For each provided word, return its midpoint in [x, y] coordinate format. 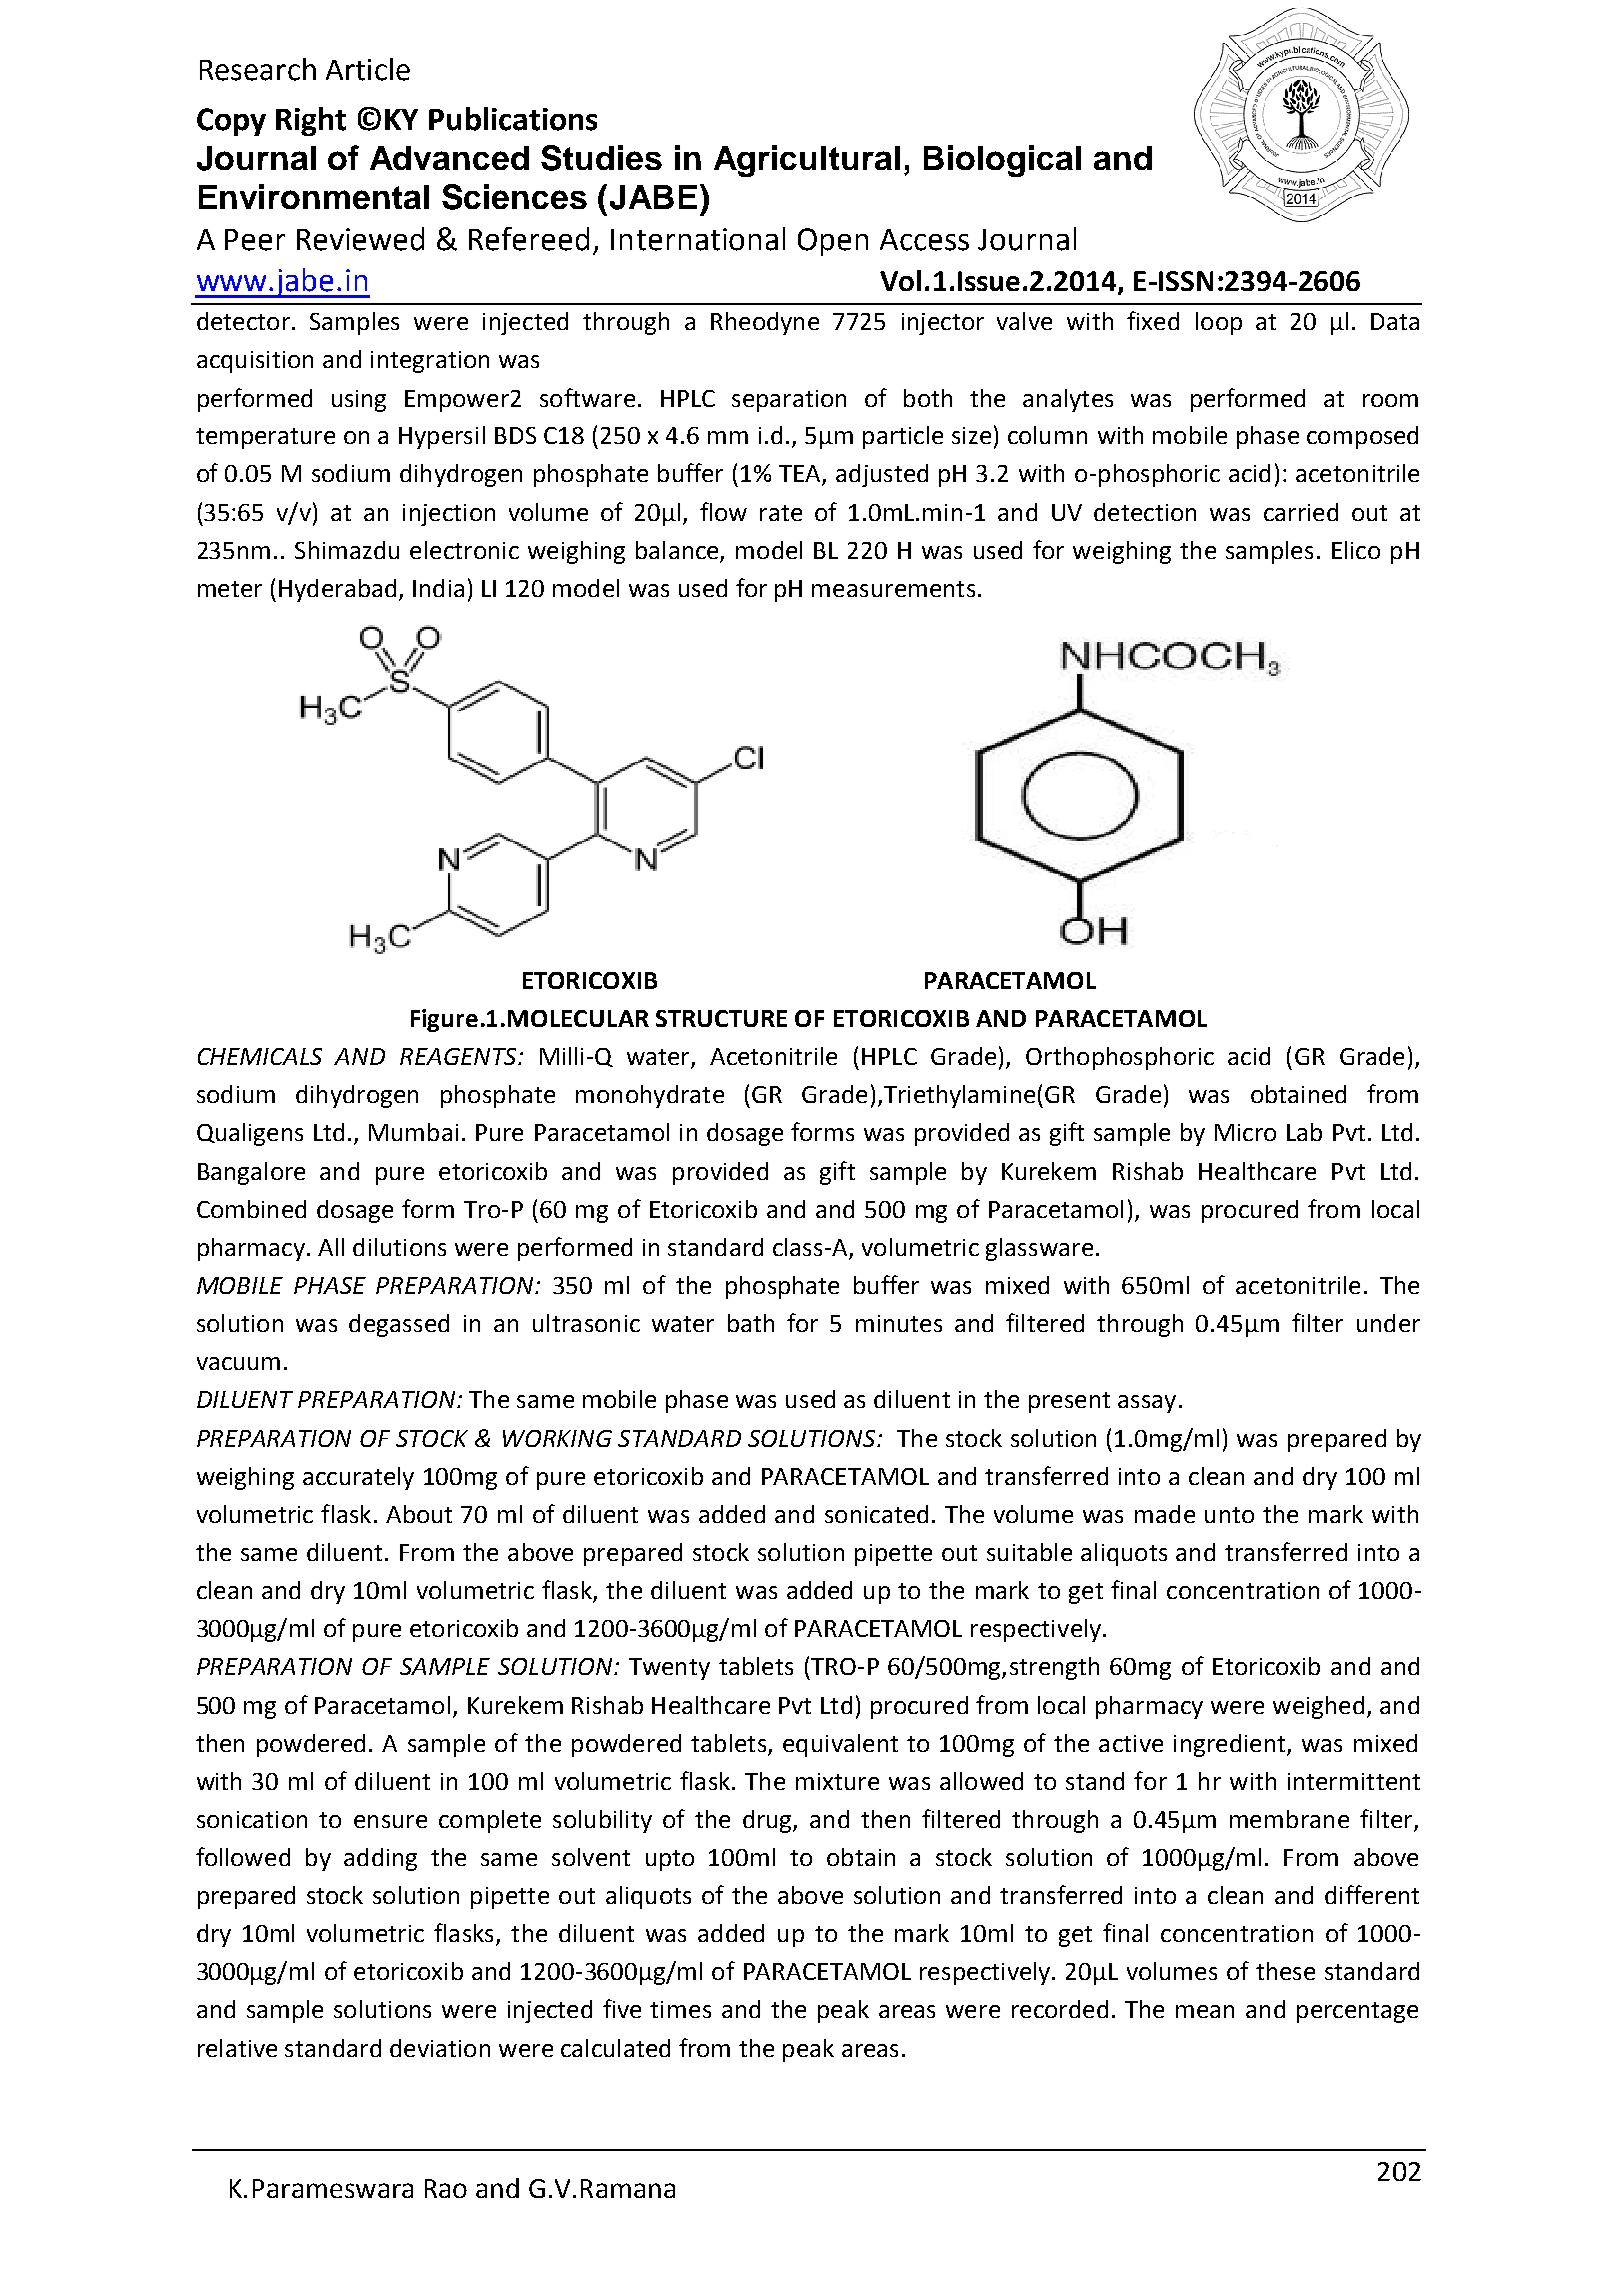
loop [1219, 323]
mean [1205, 2011]
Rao [446, 2188]
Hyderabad [337, 590]
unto [1229, 1515]
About [419, 1514]
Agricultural [807, 161]
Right [311, 121]
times [680, 2009]
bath [751, 1323]
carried [1301, 512]
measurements [893, 589]
